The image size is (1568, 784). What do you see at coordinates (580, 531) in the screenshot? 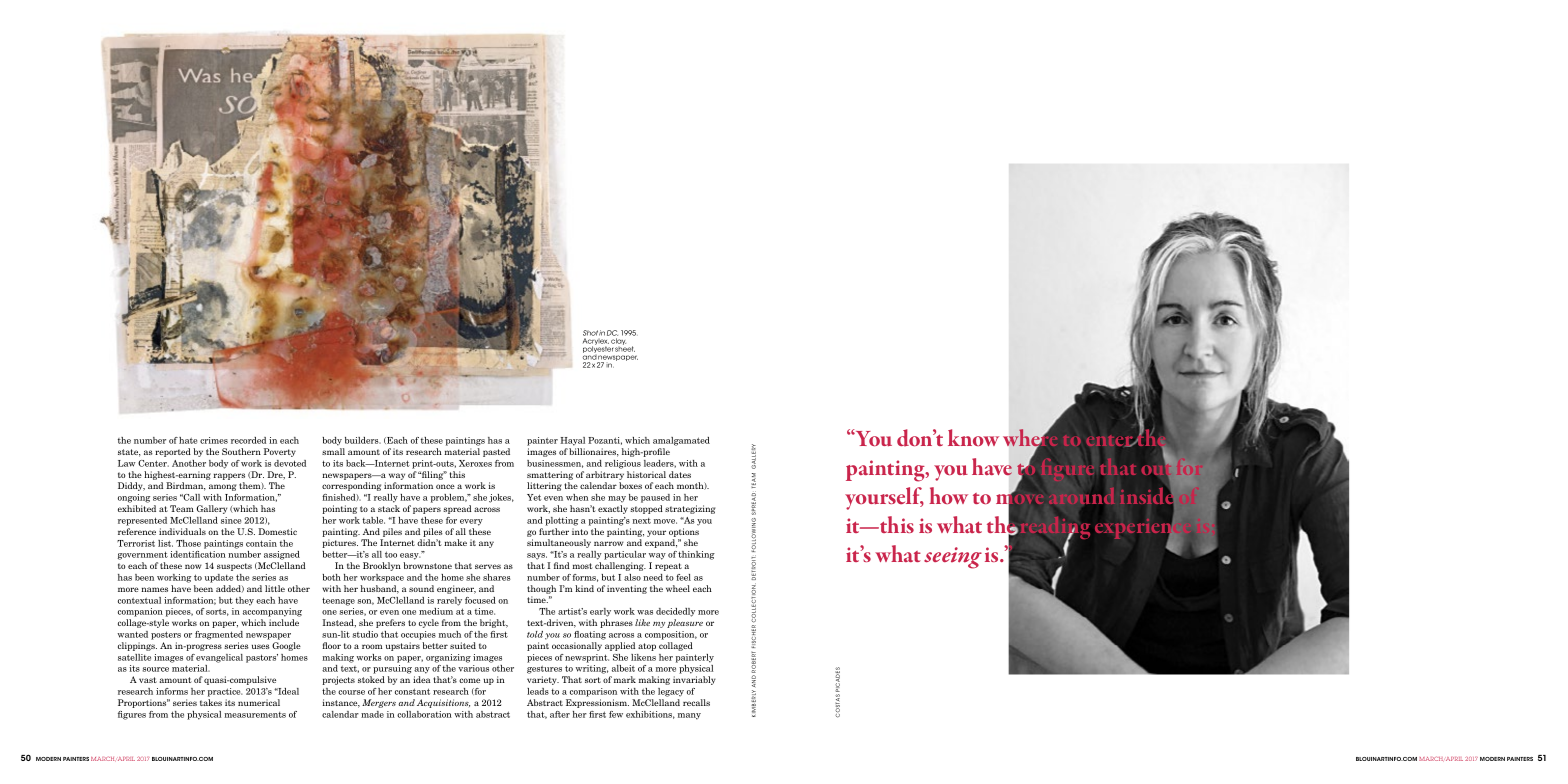
I see `into` at bounding box center [580, 531].
